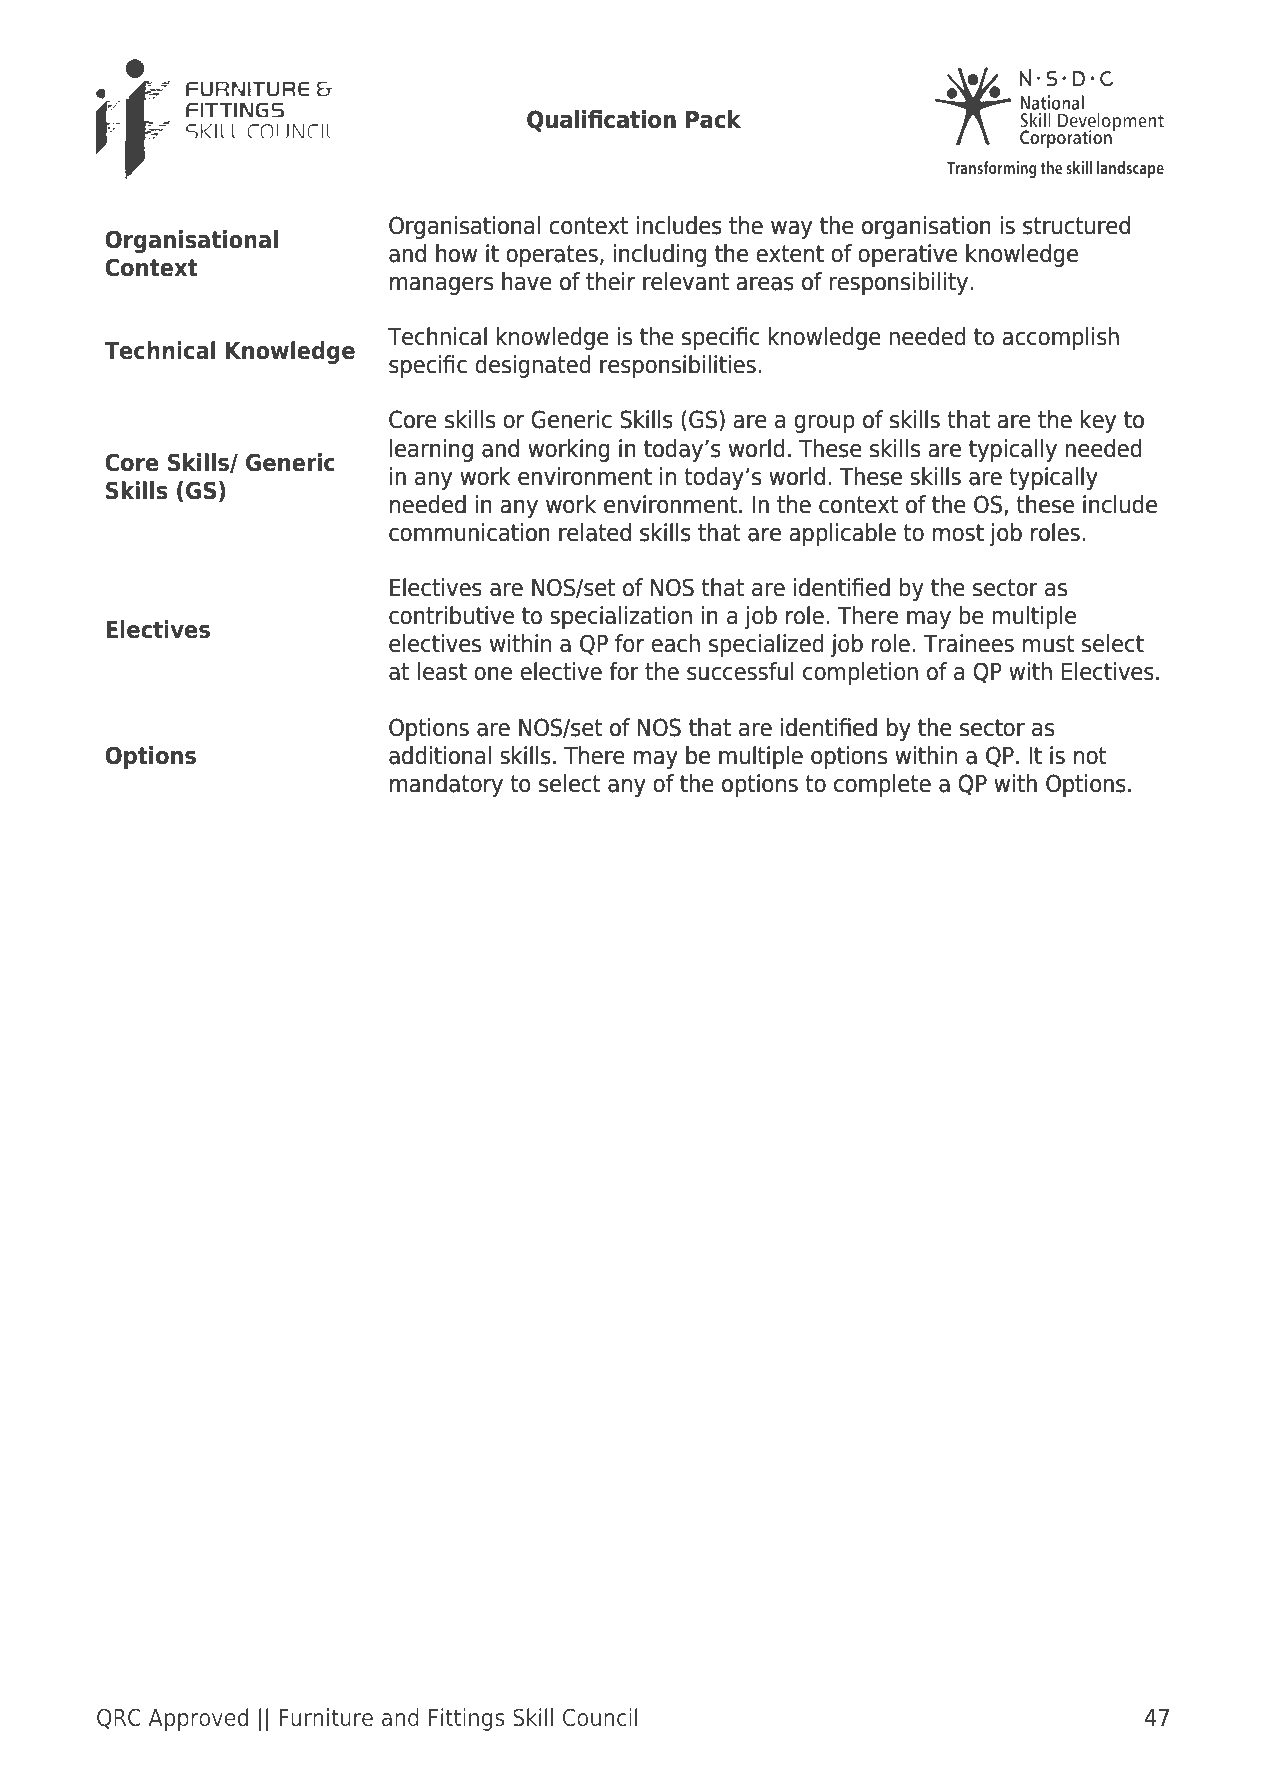 This document has height=1792, width=1267. I want to click on least, so click(442, 671).
